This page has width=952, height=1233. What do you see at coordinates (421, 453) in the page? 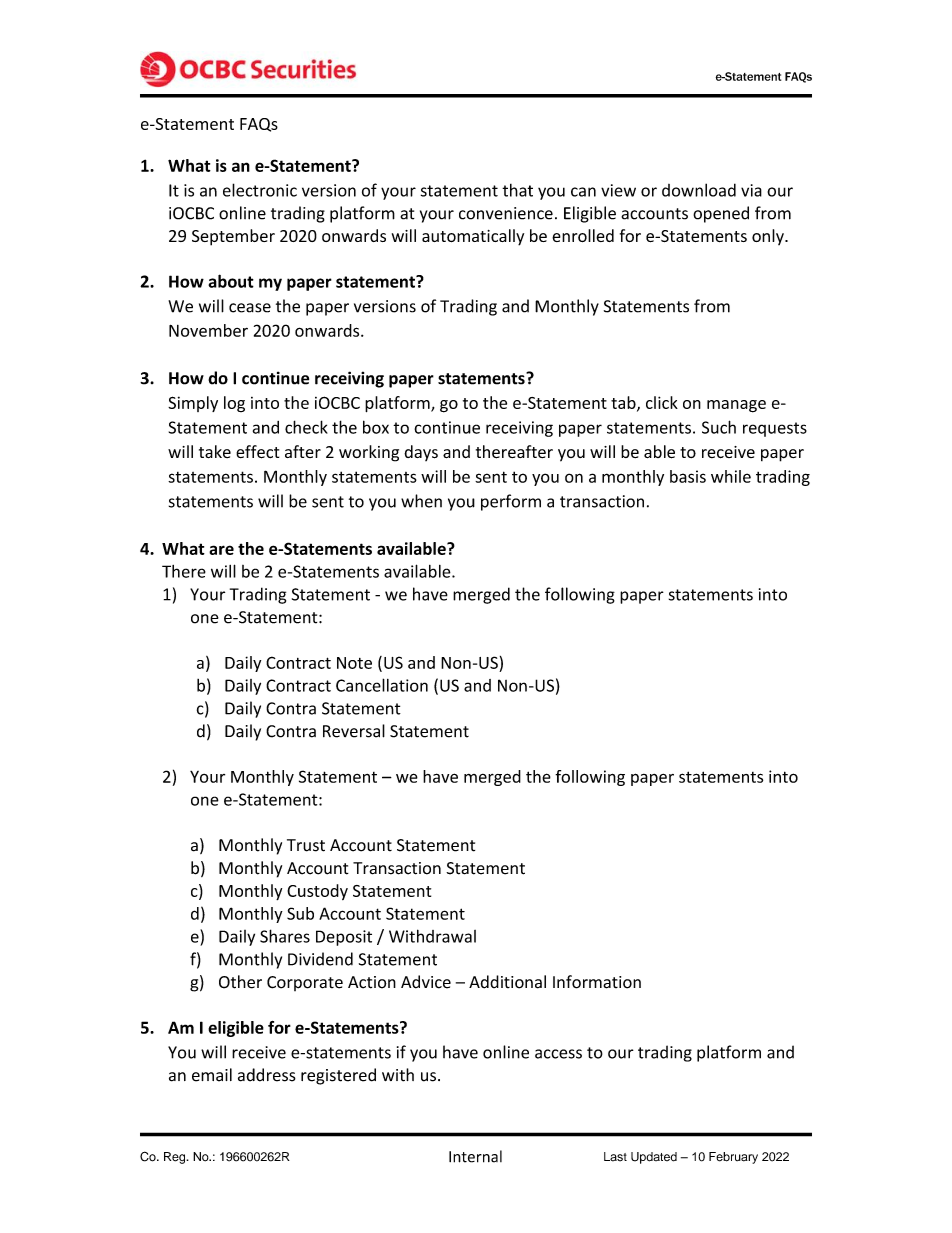
I see `days` at bounding box center [421, 453].
